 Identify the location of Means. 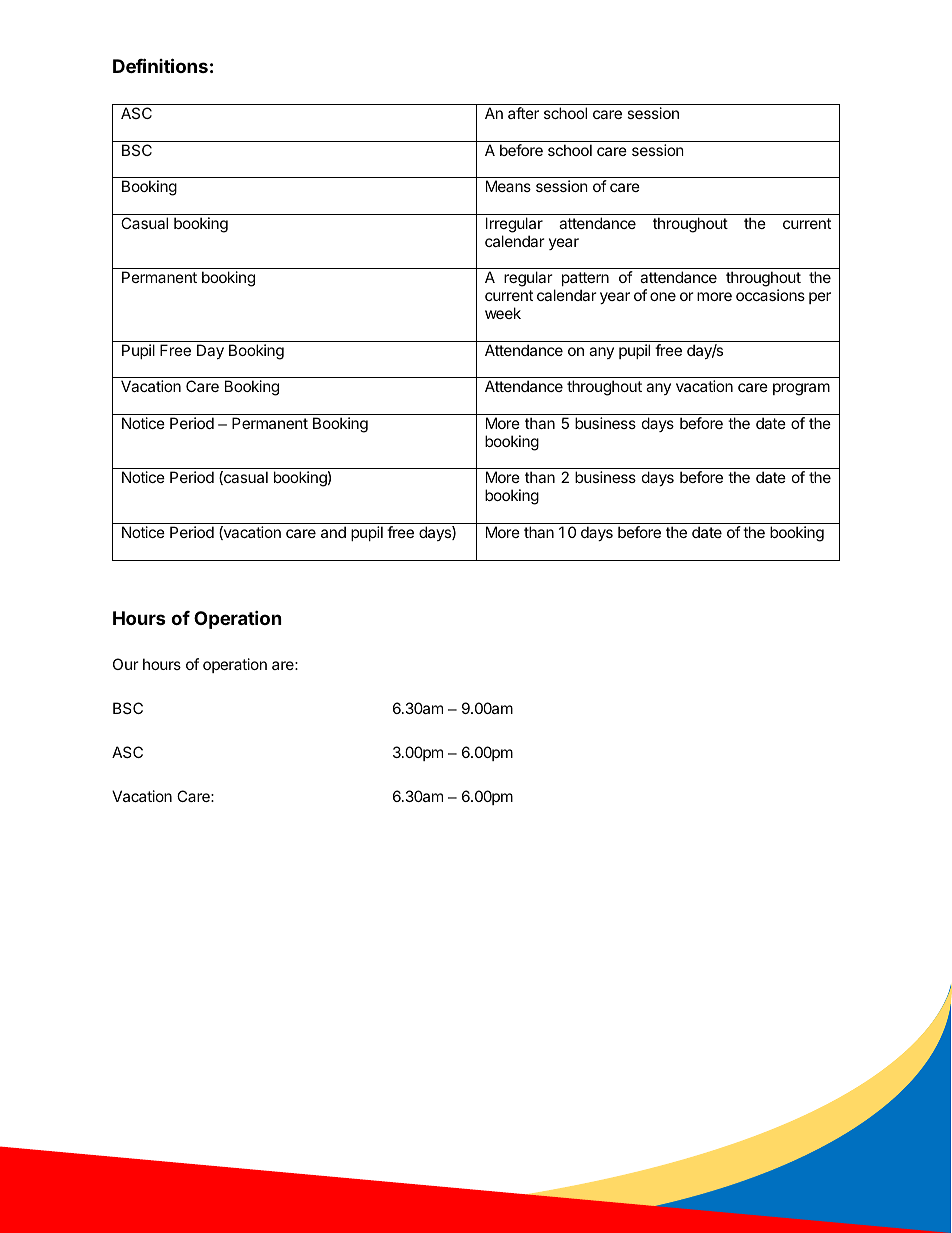
(508, 186).
